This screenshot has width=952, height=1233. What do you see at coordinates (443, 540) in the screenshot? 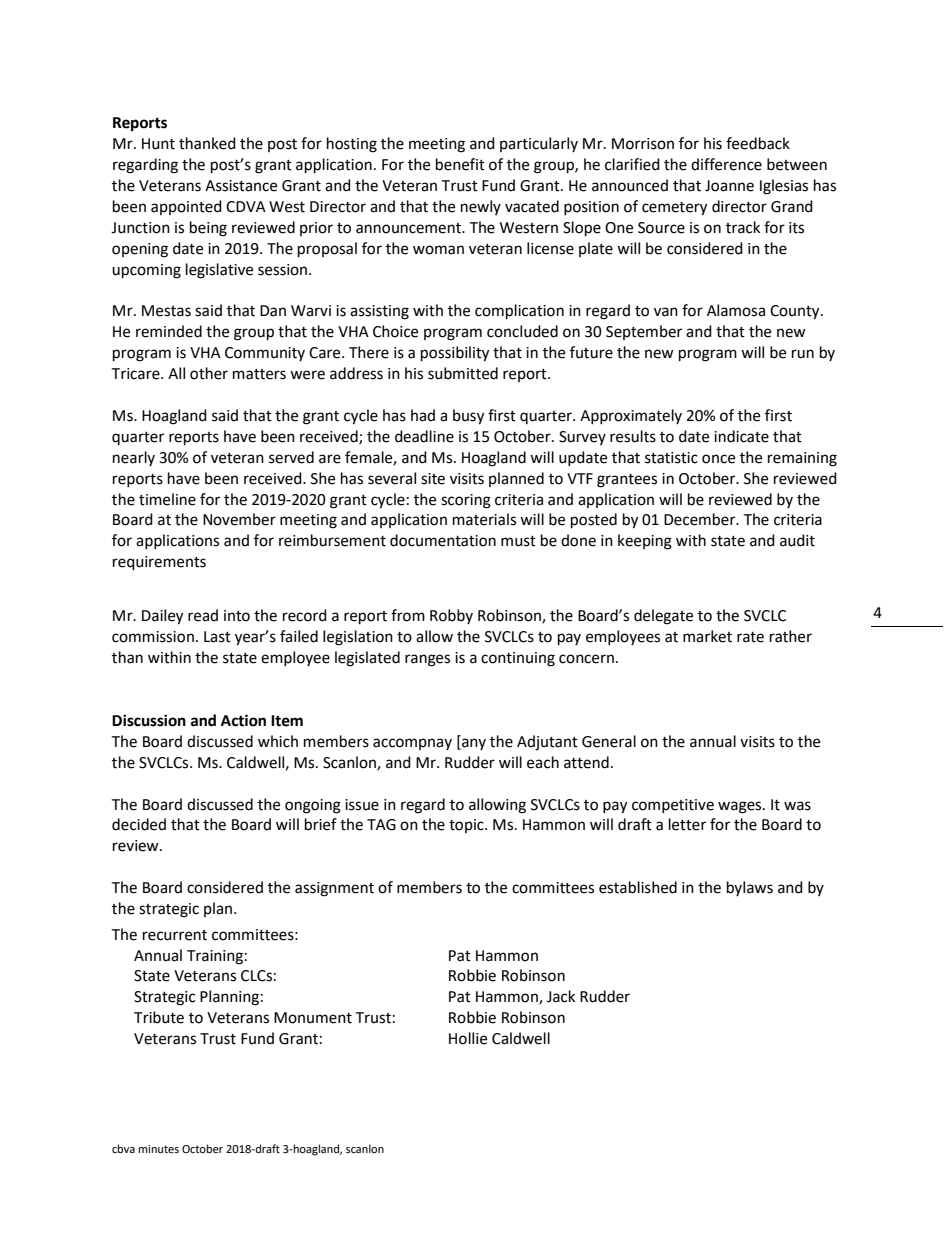
I see `documentation` at bounding box center [443, 540].
